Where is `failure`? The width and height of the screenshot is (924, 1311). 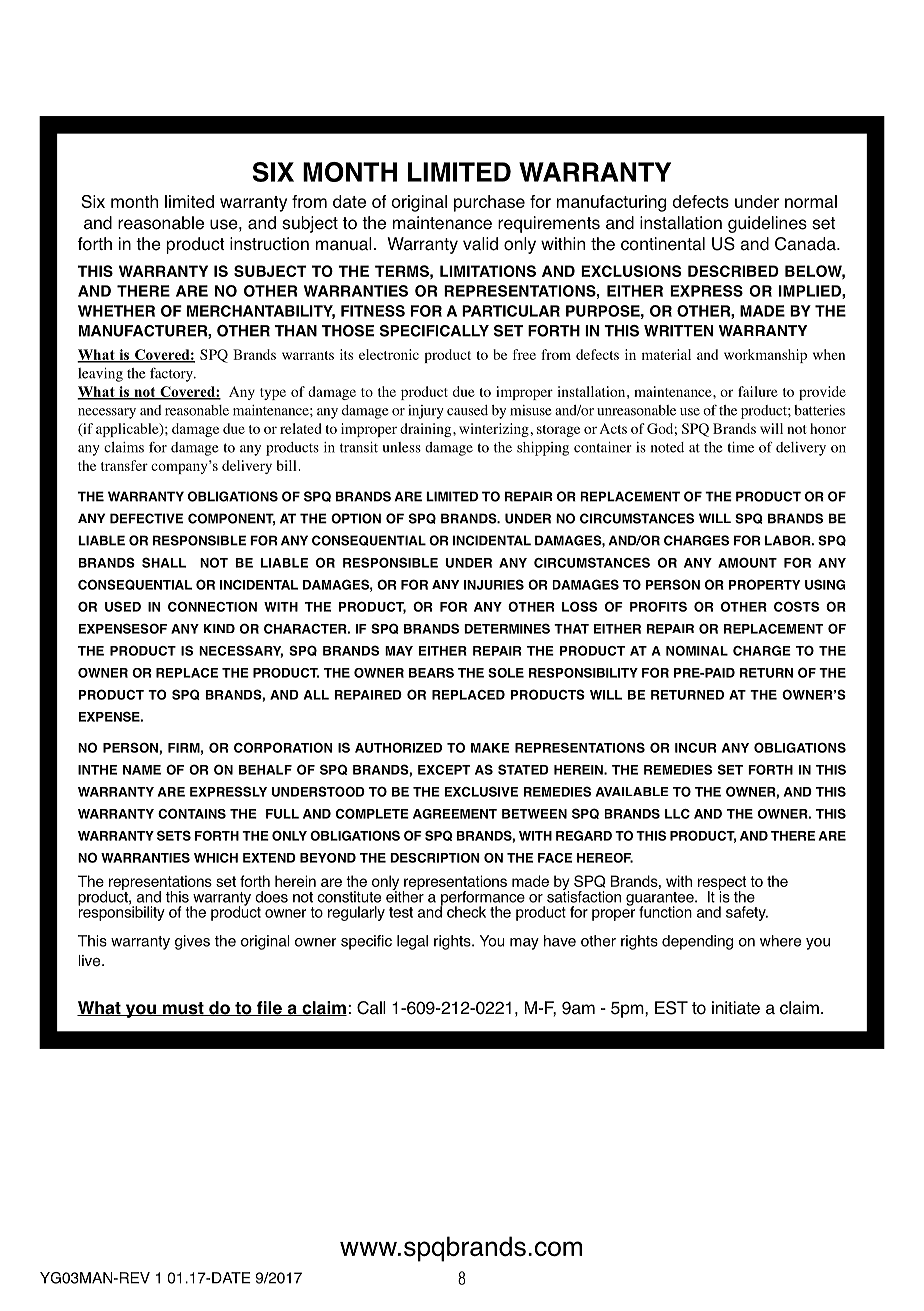 failure is located at coordinates (758, 391).
